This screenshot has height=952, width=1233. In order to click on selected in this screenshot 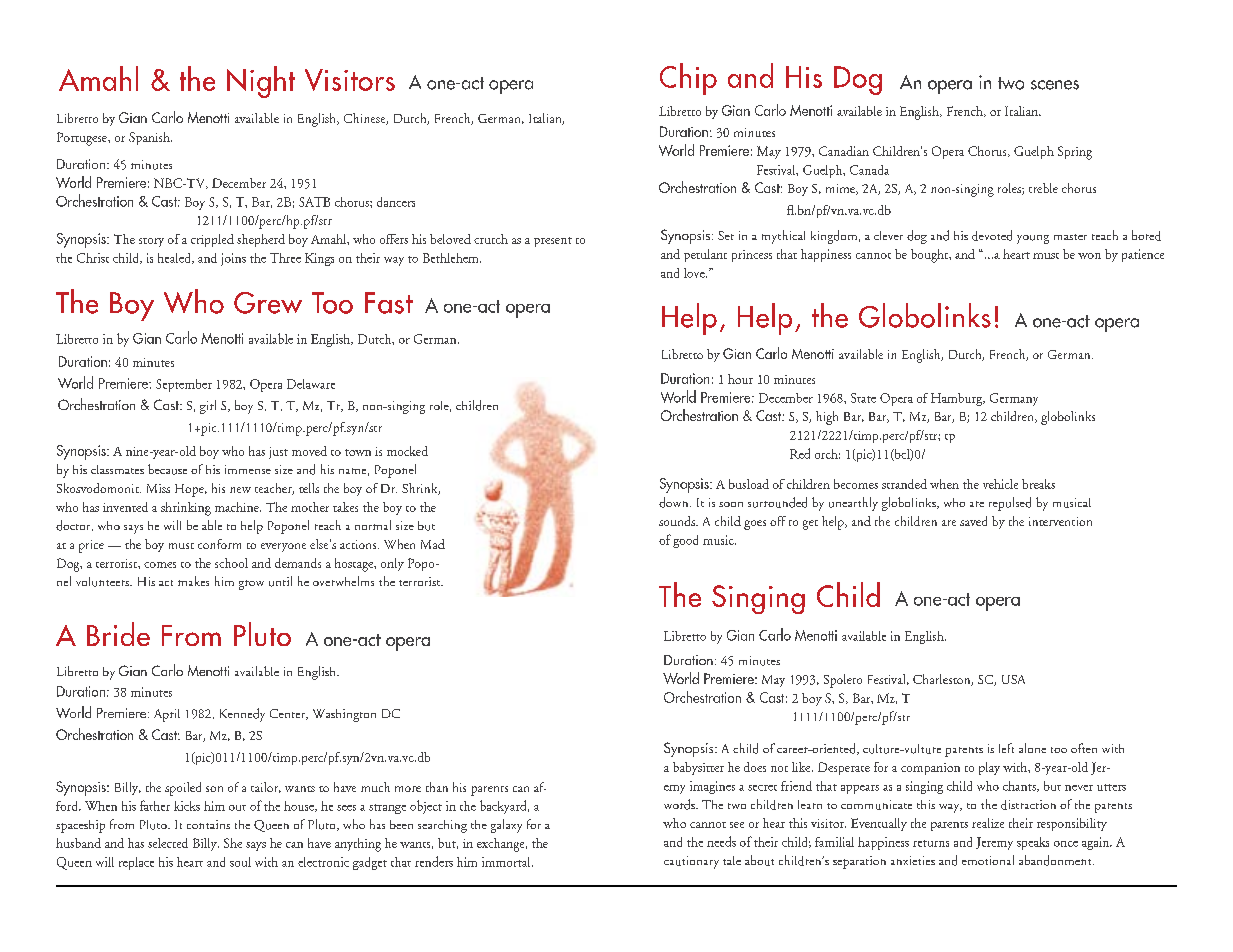, I will do `click(168, 843)`.
